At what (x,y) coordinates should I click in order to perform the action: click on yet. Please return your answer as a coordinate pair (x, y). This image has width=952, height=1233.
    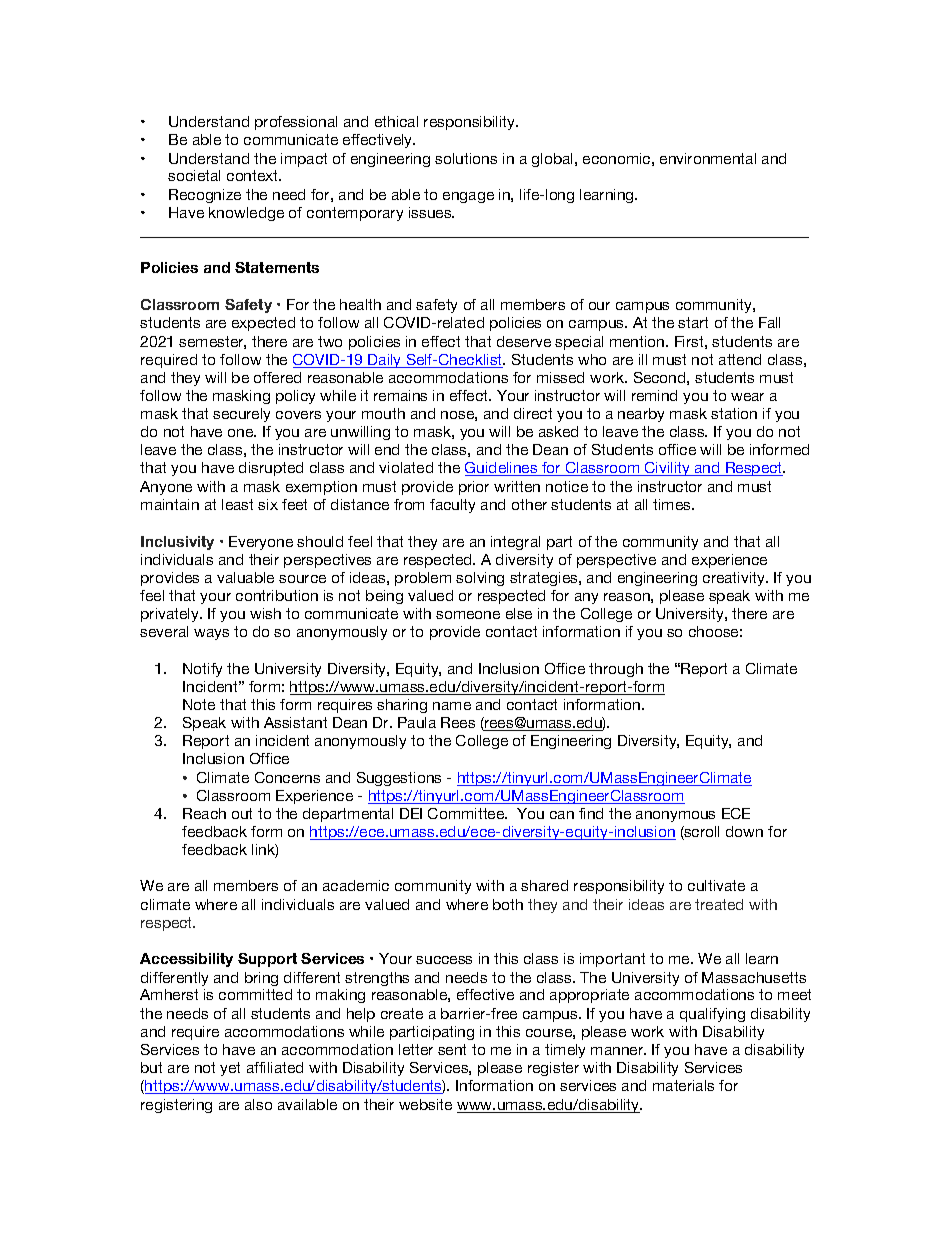
    Looking at the image, I should click on (230, 1069).
